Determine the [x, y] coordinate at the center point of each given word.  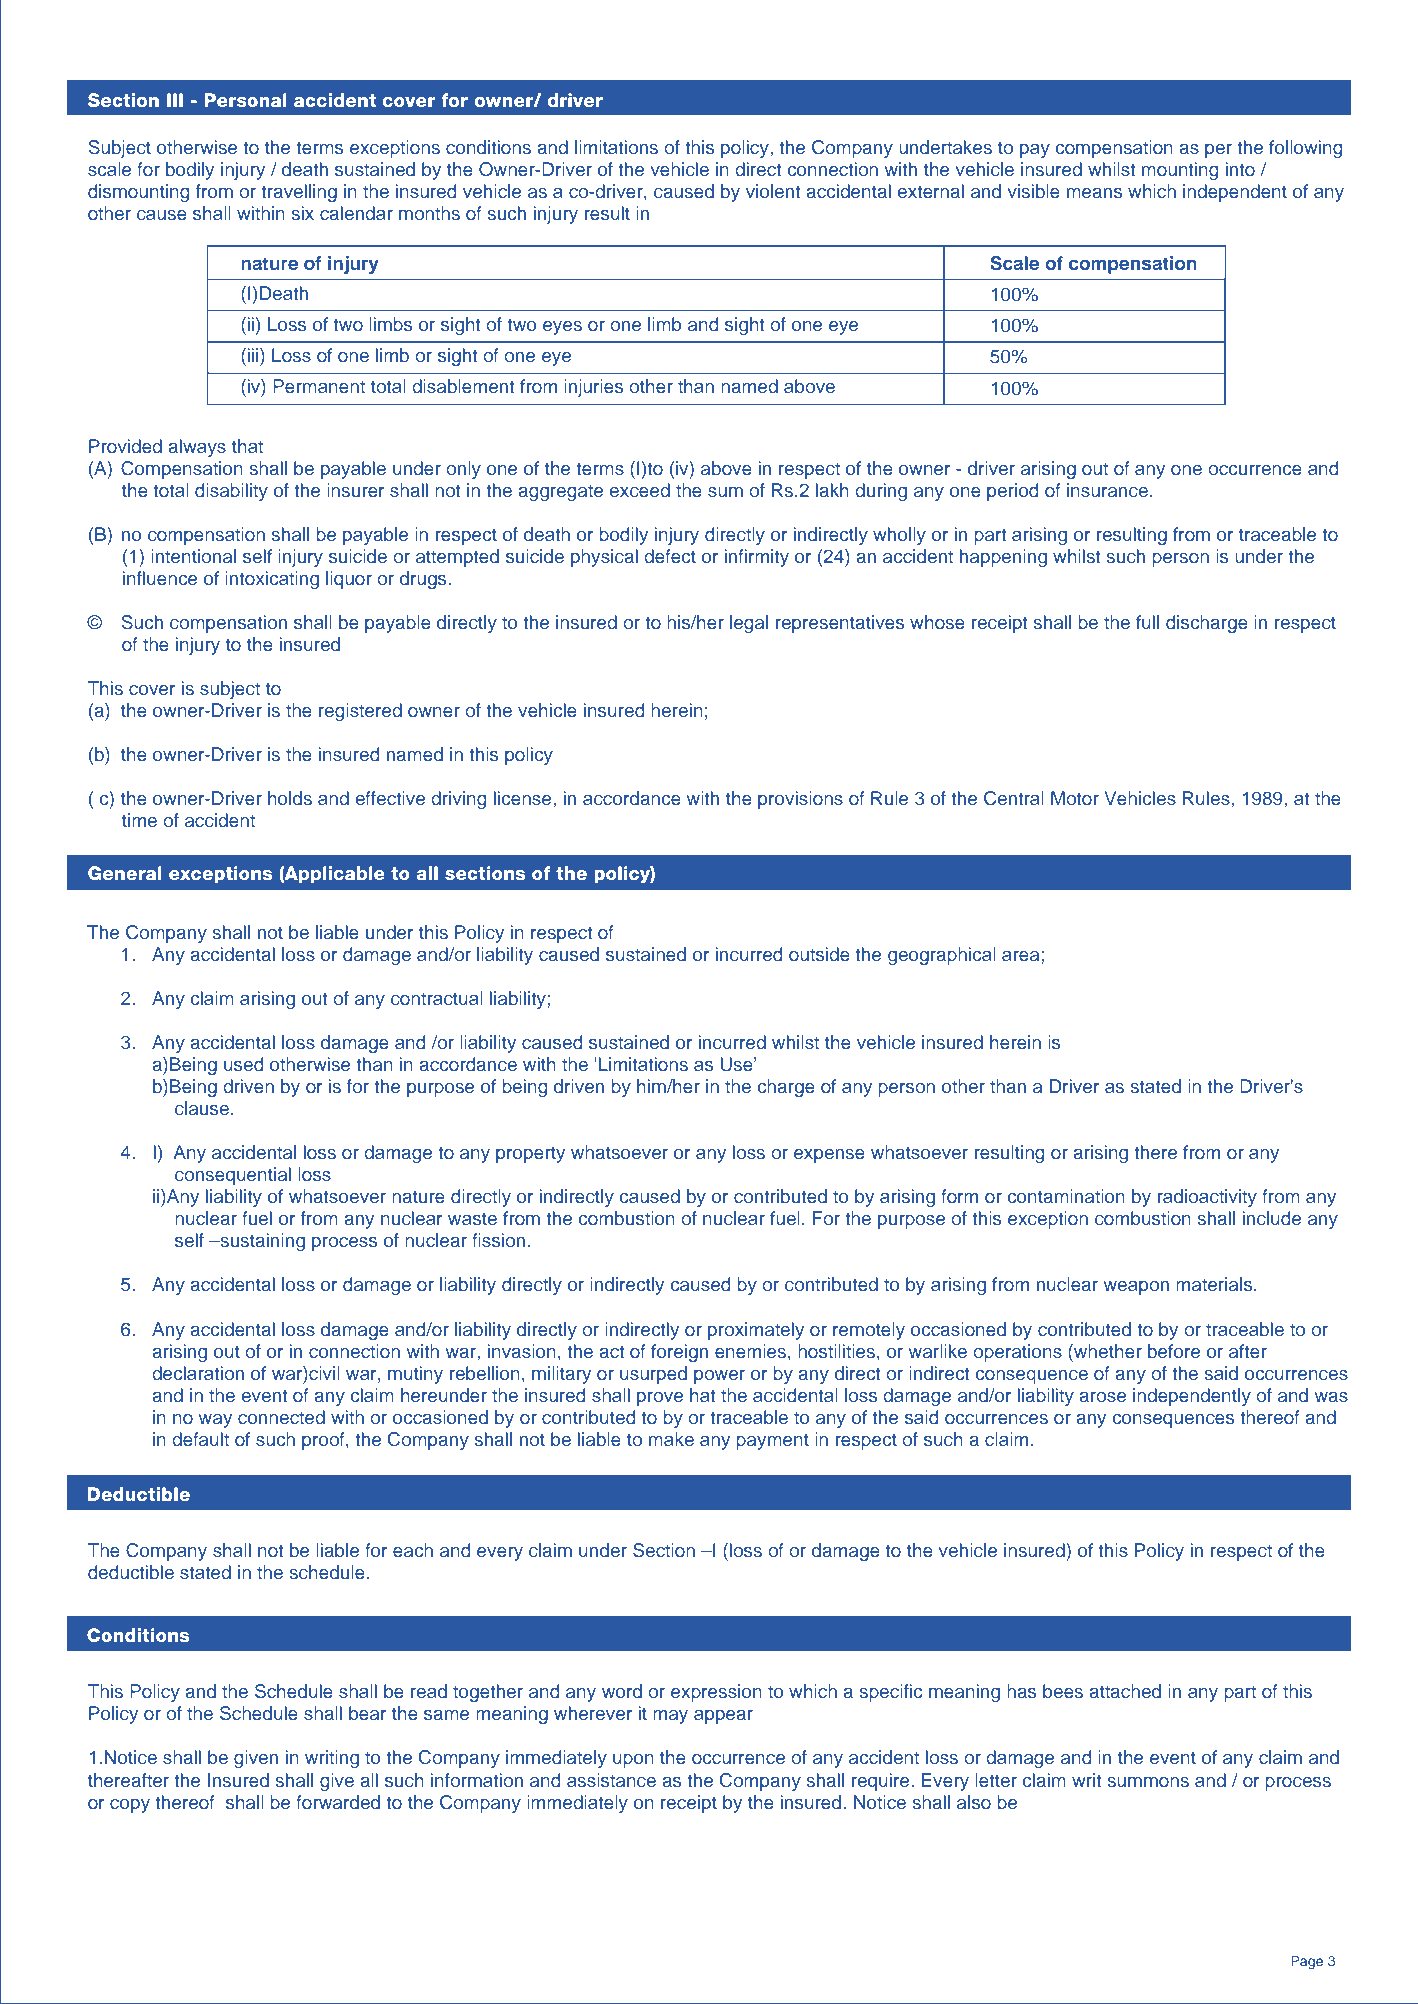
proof [324, 1441]
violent [773, 191]
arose [1102, 1397]
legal [749, 624]
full [1147, 622]
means [1094, 193]
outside [819, 954]
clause [202, 1108]
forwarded [338, 1802]
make [671, 1439]
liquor [349, 580]
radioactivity [1207, 1198]
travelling [299, 193]
